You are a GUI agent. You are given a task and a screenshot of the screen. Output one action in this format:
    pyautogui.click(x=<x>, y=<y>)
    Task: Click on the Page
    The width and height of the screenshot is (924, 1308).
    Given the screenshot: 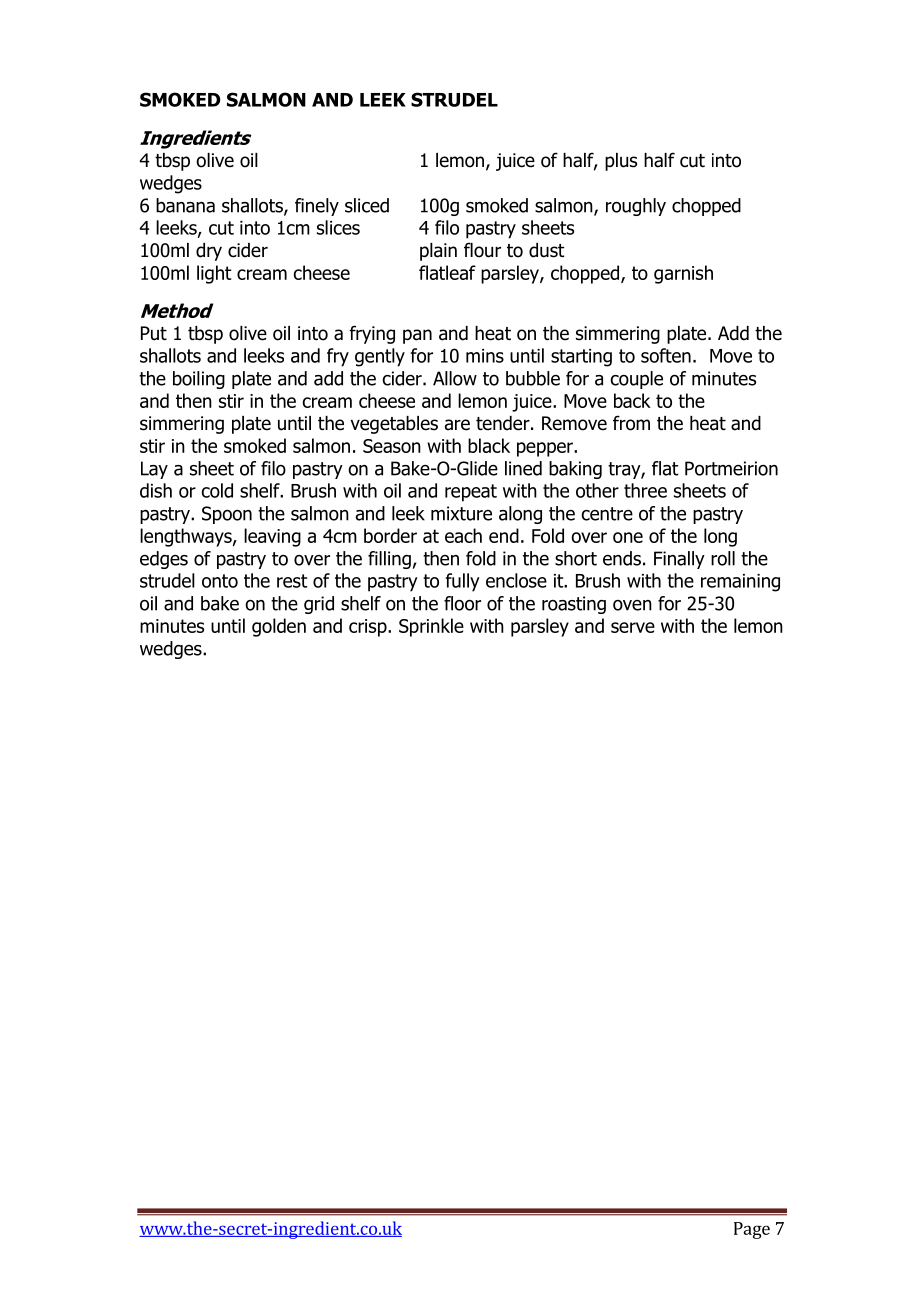 What is the action you would take?
    pyautogui.click(x=752, y=1230)
